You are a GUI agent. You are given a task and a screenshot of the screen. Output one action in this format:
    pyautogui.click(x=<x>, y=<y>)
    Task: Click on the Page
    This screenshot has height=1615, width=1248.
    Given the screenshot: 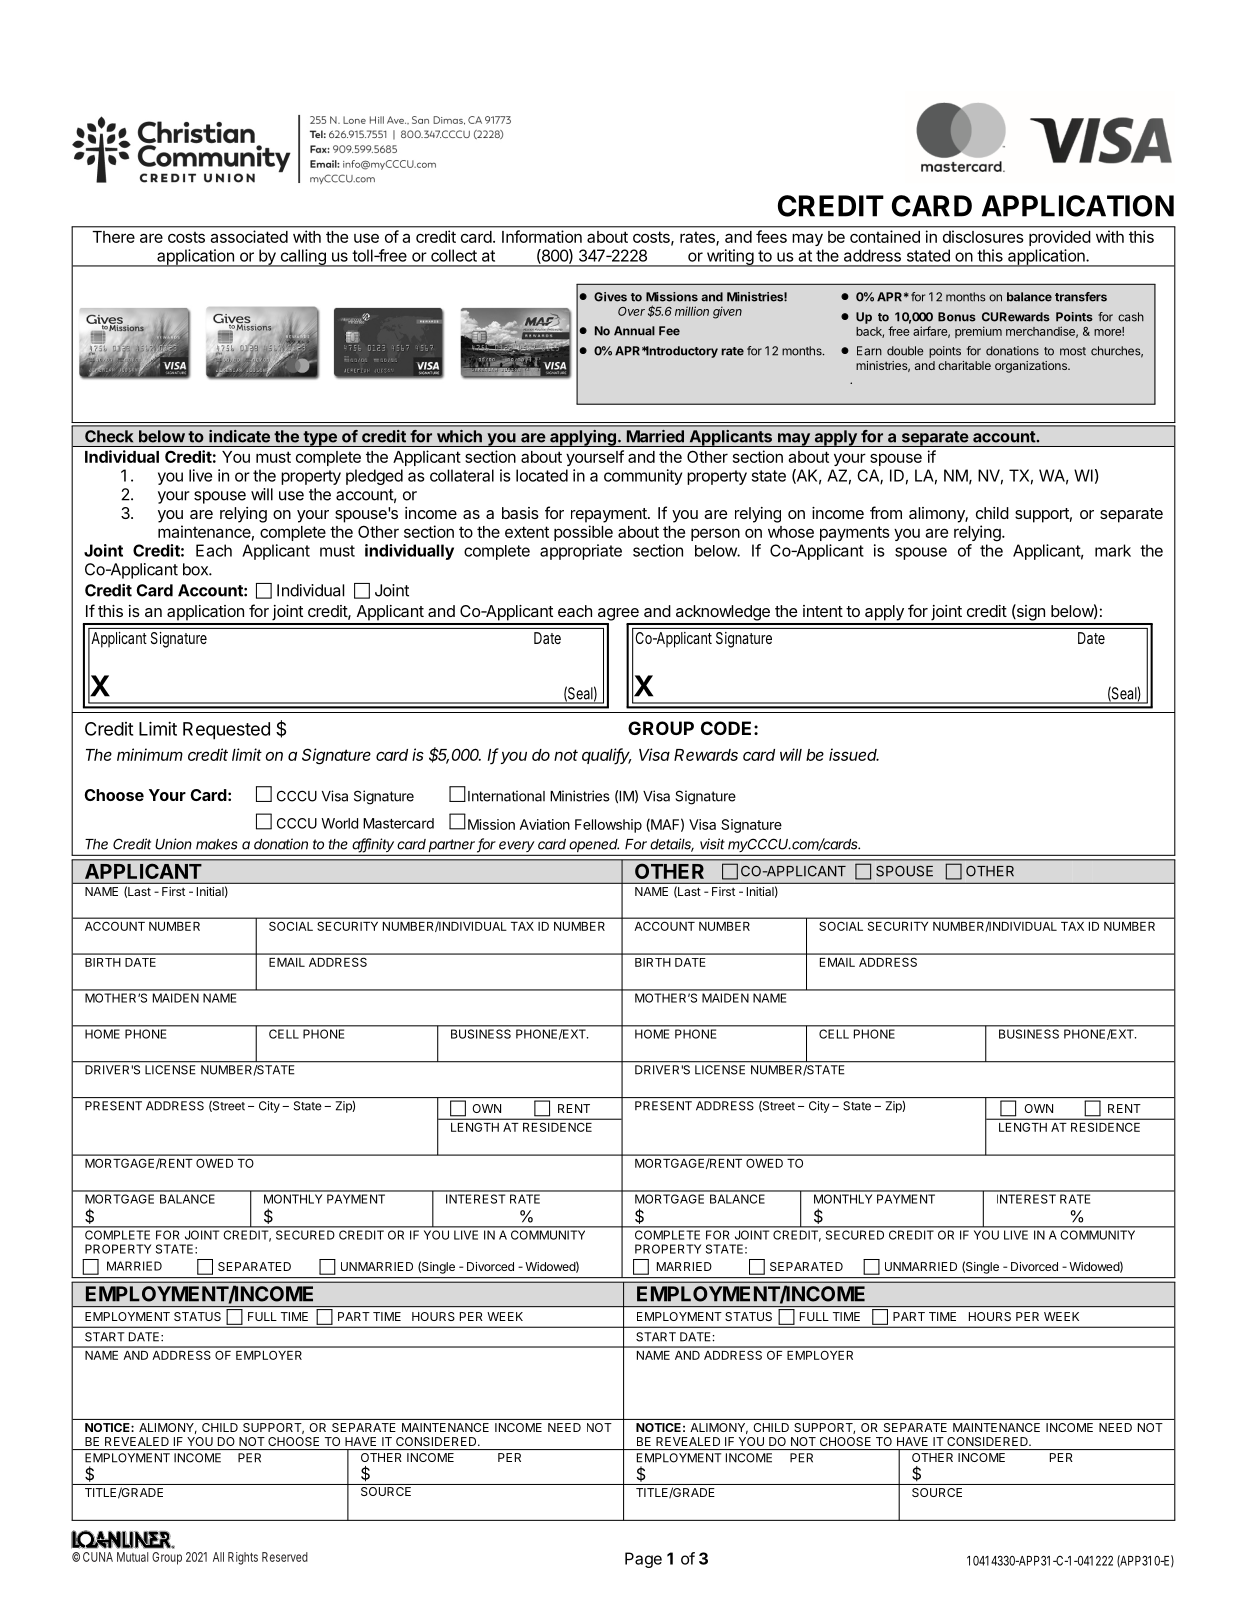 What is the action you would take?
    pyautogui.click(x=643, y=1560)
